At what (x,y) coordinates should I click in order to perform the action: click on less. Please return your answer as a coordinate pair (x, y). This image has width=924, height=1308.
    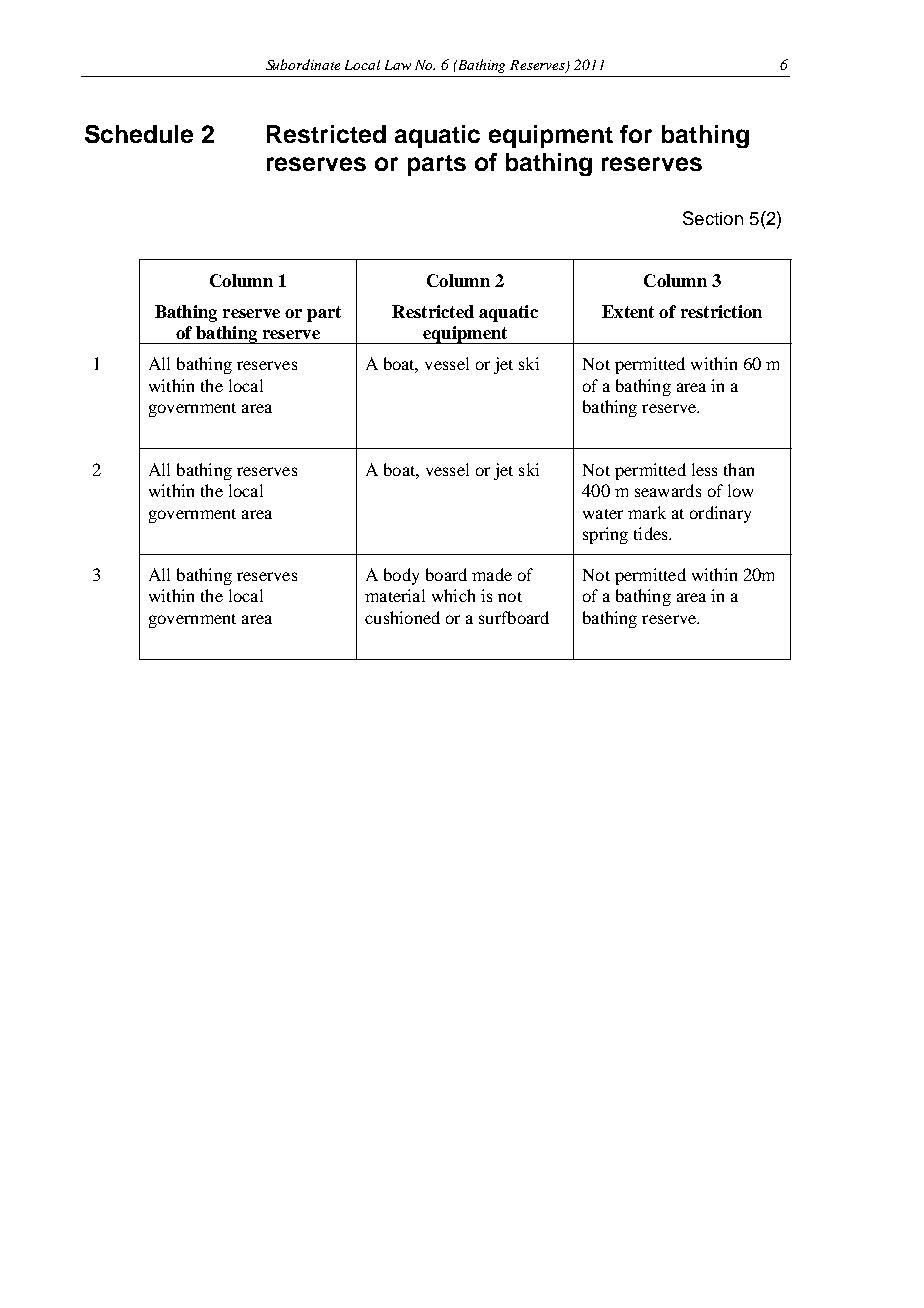
    Looking at the image, I should click on (704, 469).
